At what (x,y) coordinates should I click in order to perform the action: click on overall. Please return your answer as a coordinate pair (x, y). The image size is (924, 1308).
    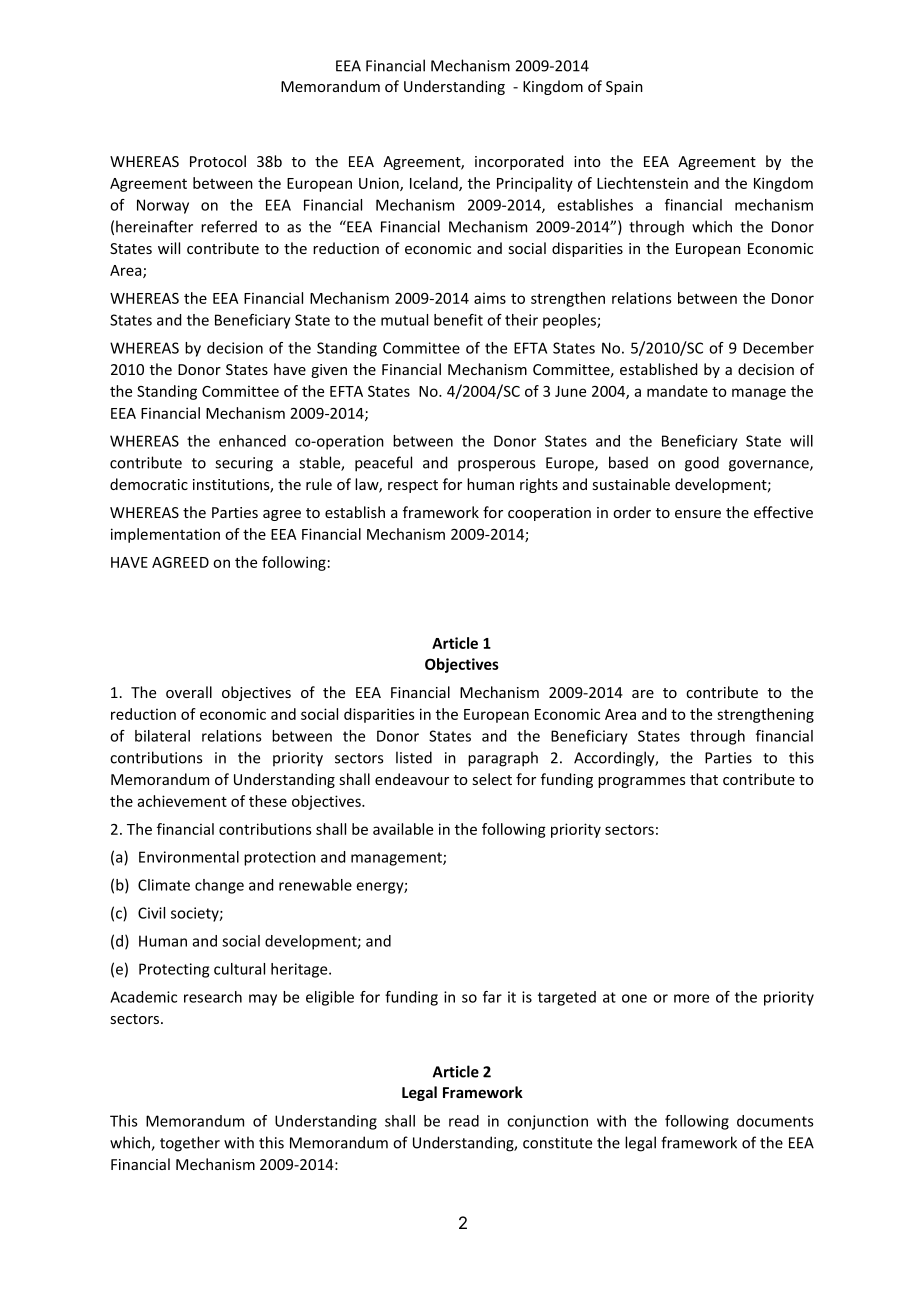
    Looking at the image, I should click on (189, 692).
